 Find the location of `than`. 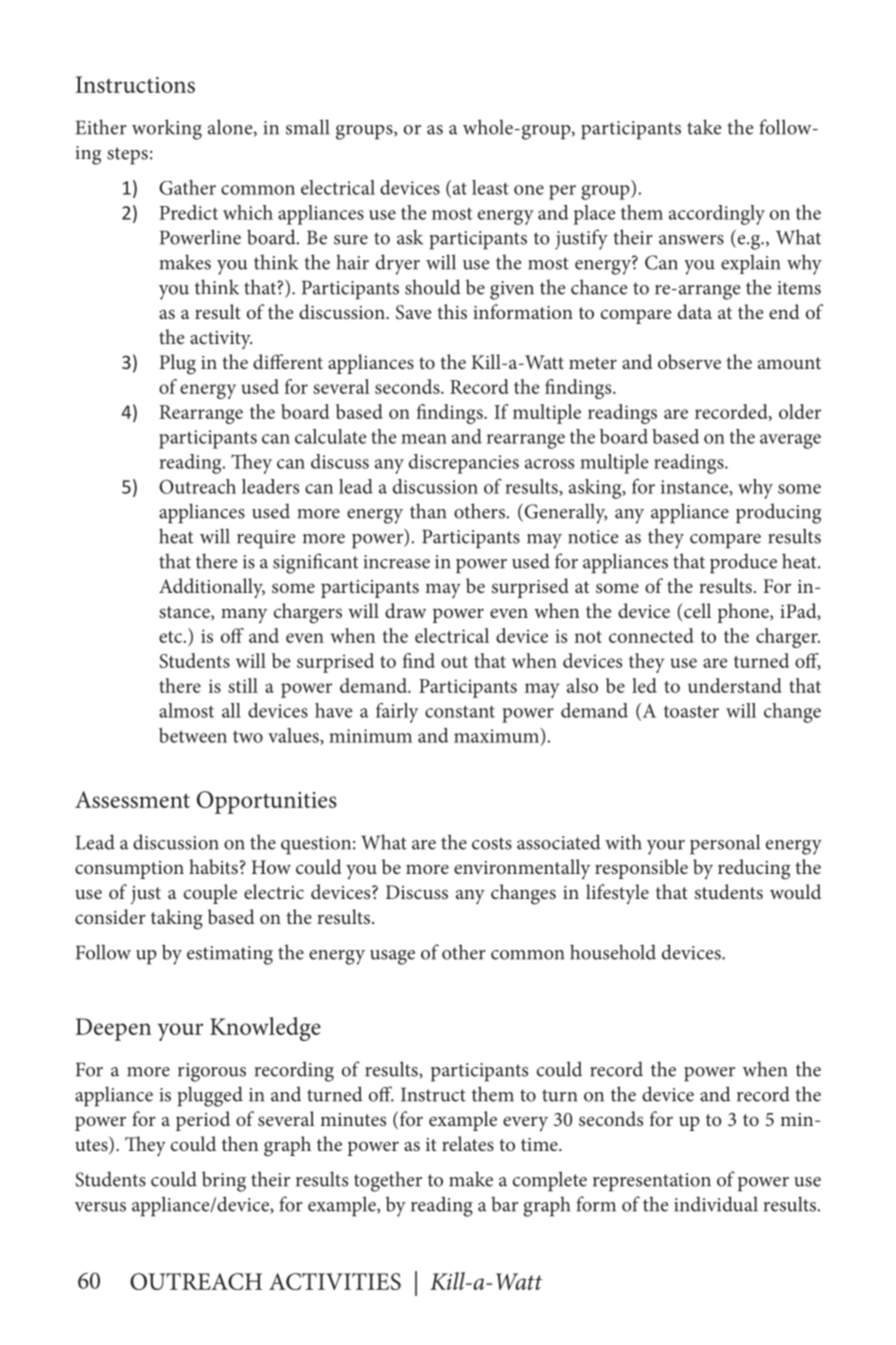

than is located at coordinates (428, 511).
